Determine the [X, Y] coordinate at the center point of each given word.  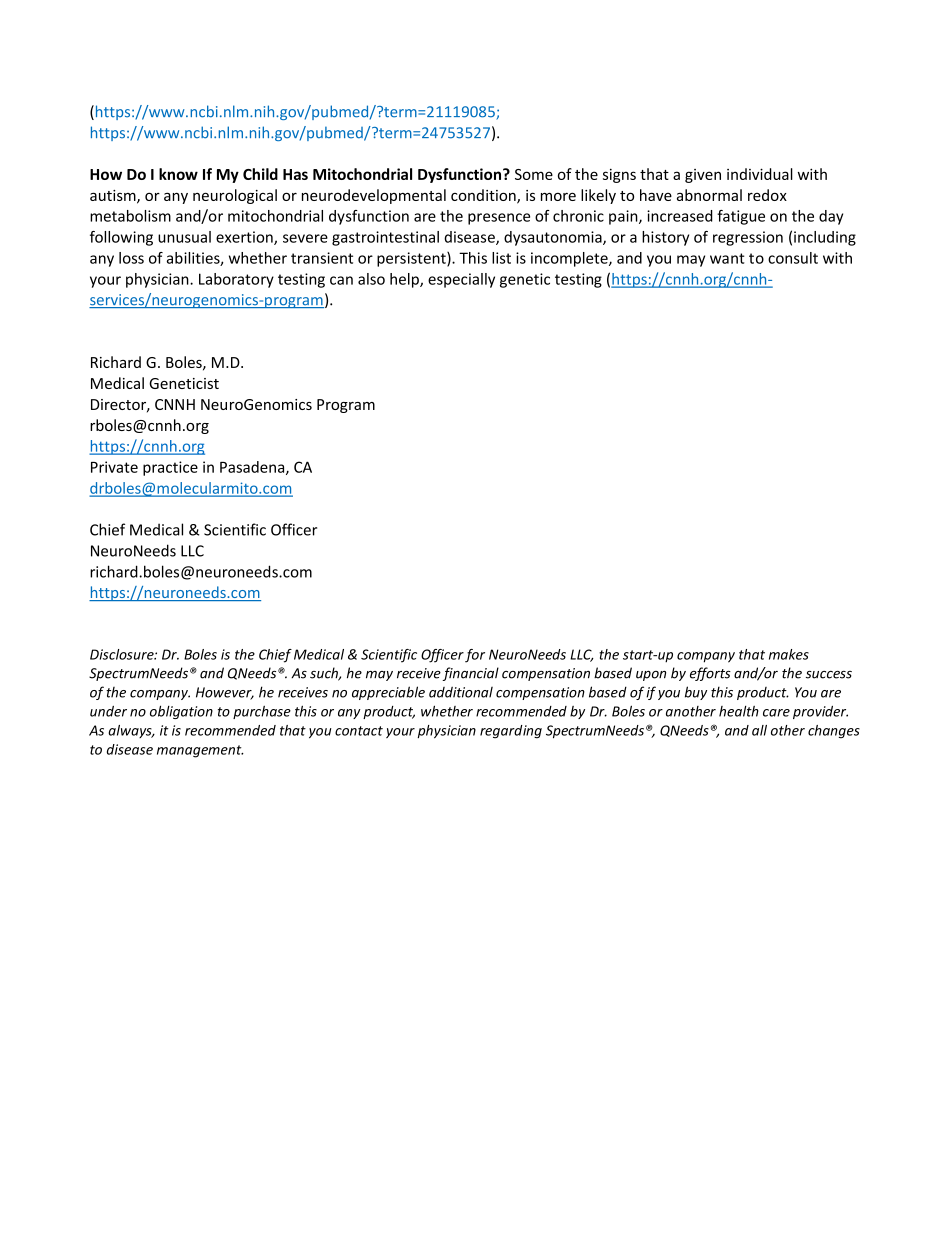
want [727, 258]
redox [767, 195]
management [200, 751]
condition [484, 196]
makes [789, 654]
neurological [235, 196]
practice [170, 468]
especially [461, 280]
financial [470, 674]
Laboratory [236, 280]
